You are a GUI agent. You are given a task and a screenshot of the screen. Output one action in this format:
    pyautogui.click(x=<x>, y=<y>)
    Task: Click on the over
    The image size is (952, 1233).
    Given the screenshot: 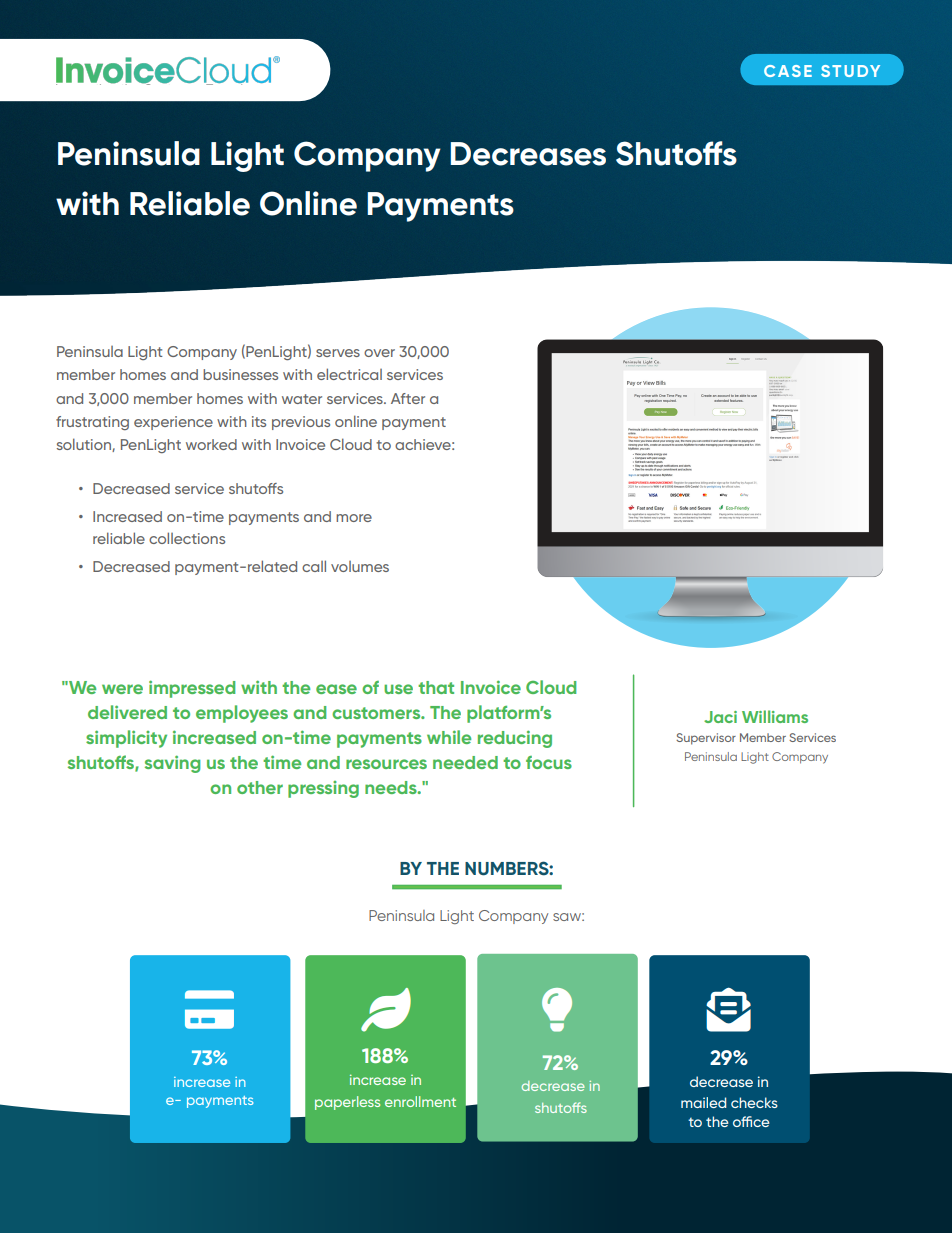 What is the action you would take?
    pyautogui.click(x=379, y=353)
